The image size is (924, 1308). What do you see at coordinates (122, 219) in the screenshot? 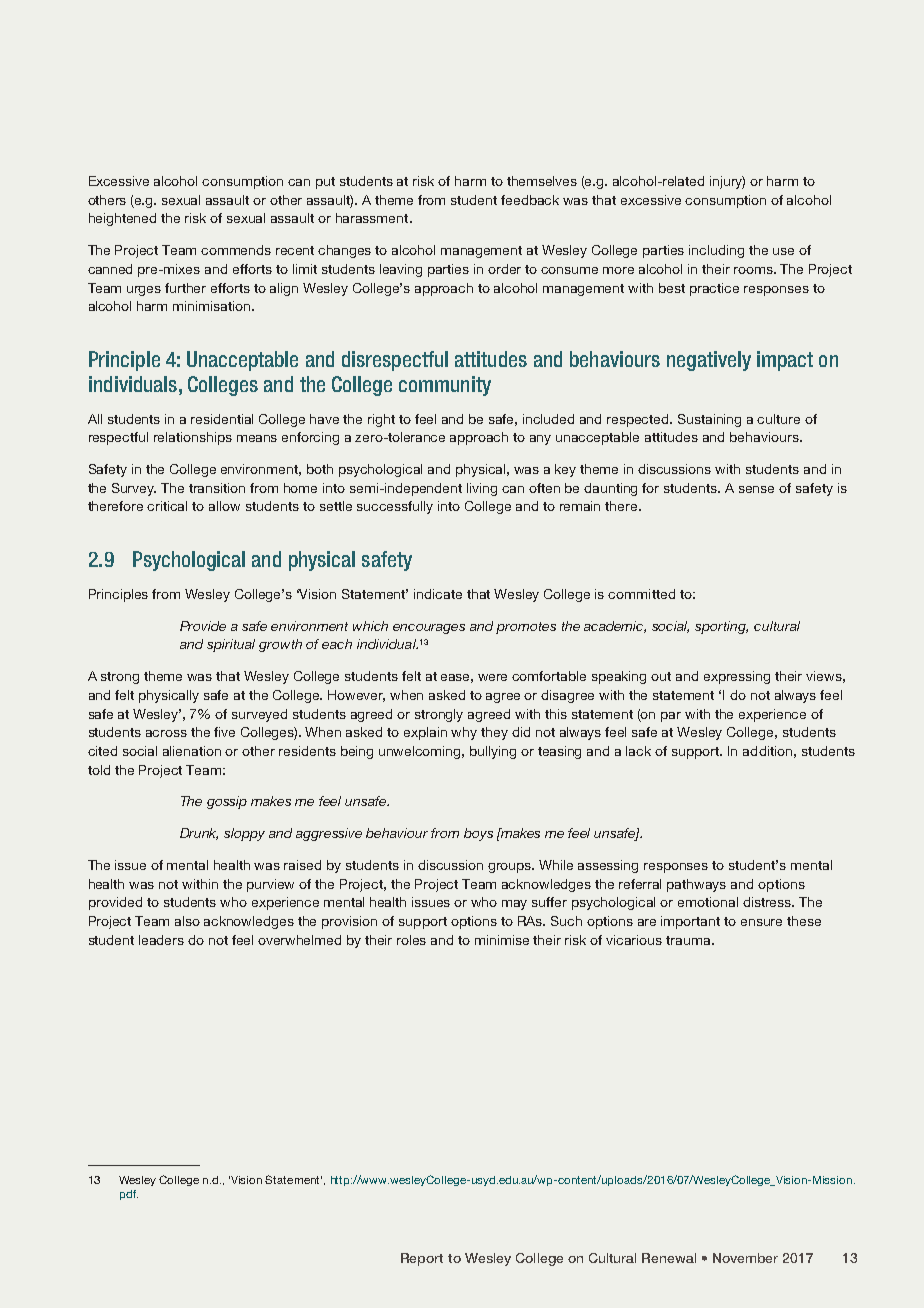
I see `heightened` at bounding box center [122, 219].
